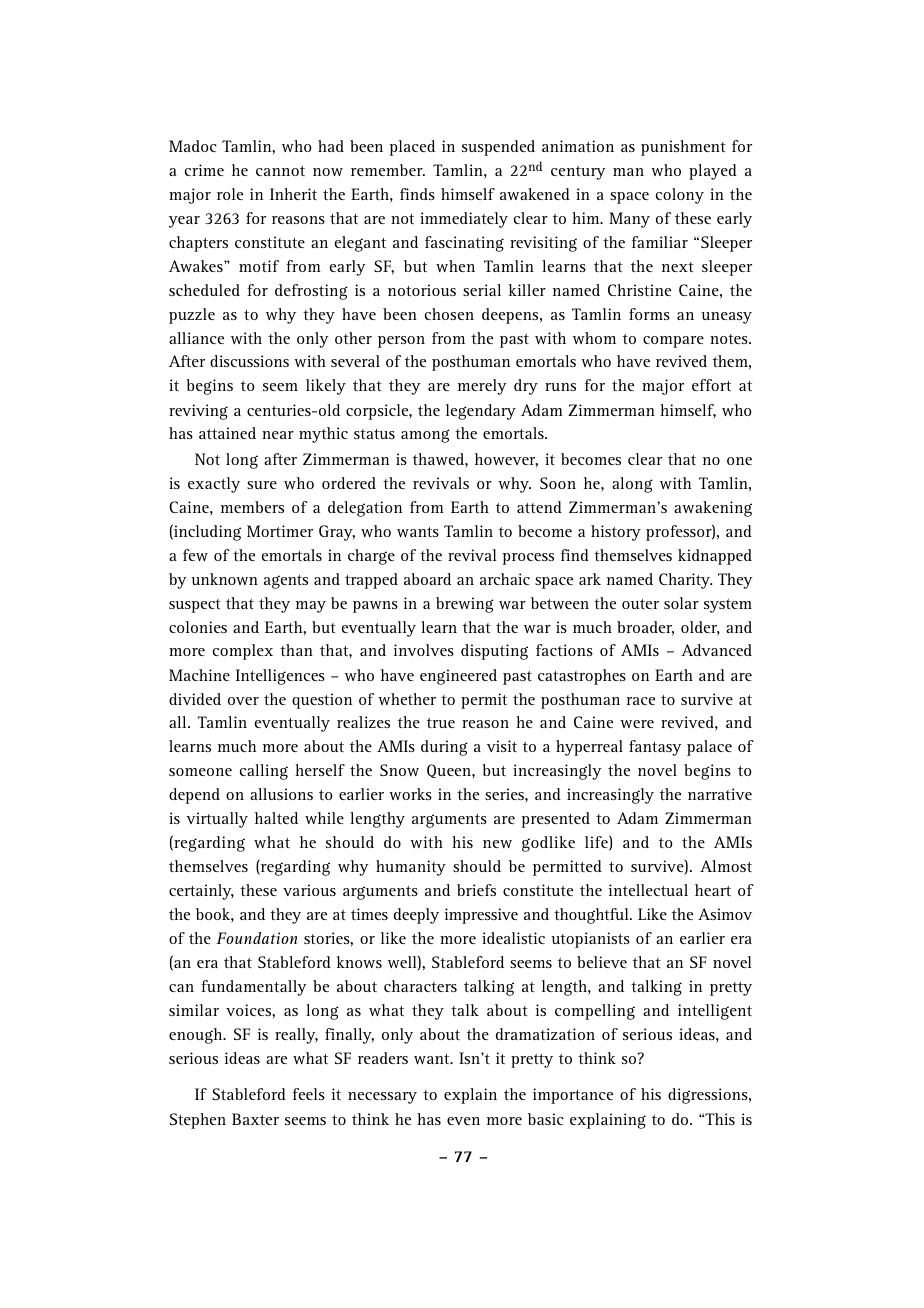 This image has height=1308, width=924. I want to click on role, so click(230, 194).
